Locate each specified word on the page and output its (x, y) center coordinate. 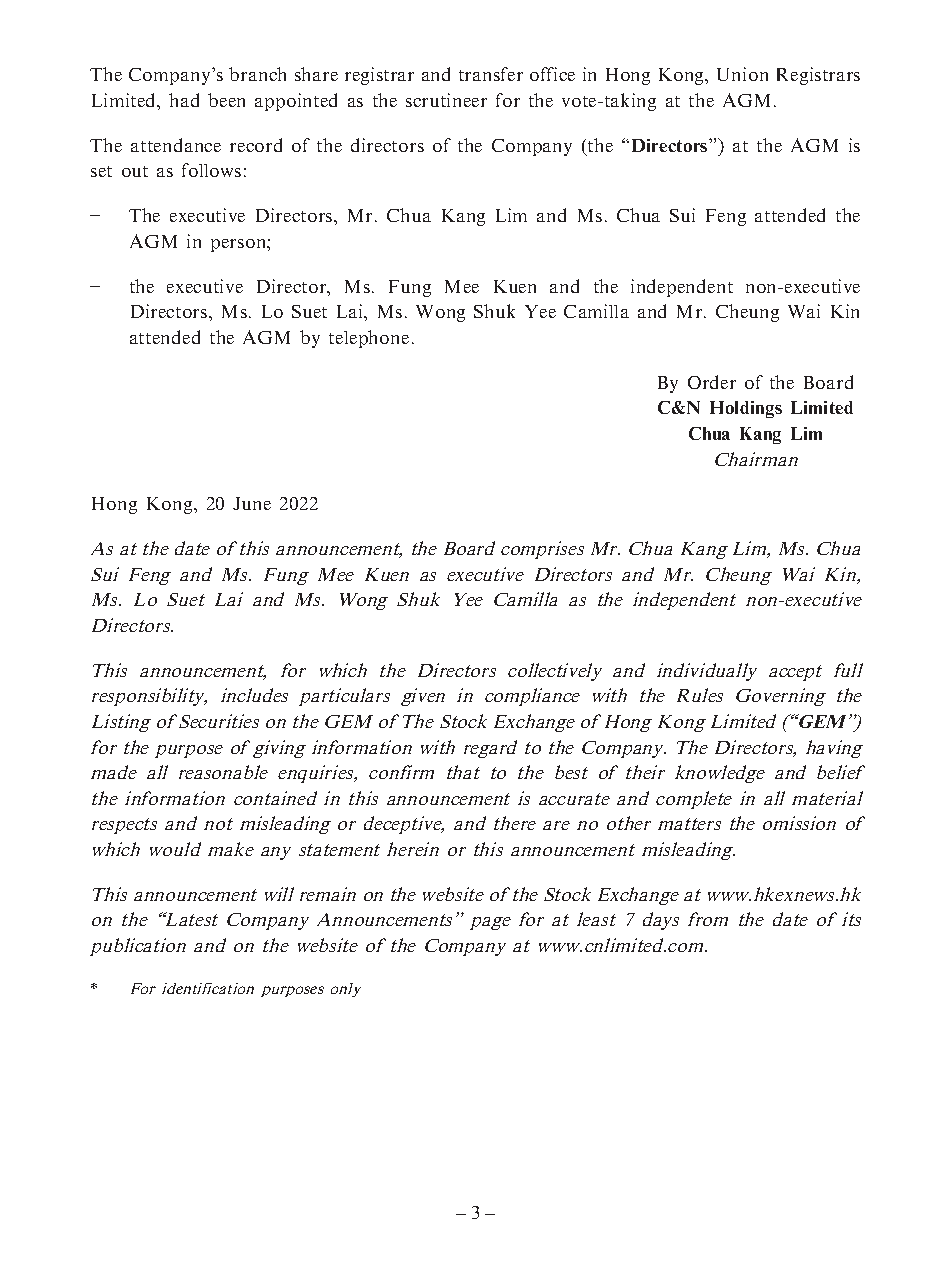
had (184, 100)
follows (211, 170)
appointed (296, 102)
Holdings (746, 409)
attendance (176, 145)
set (101, 171)
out (135, 171)
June (252, 503)
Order (712, 382)
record (256, 145)
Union (742, 74)
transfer (491, 74)
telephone (369, 339)
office (552, 74)
